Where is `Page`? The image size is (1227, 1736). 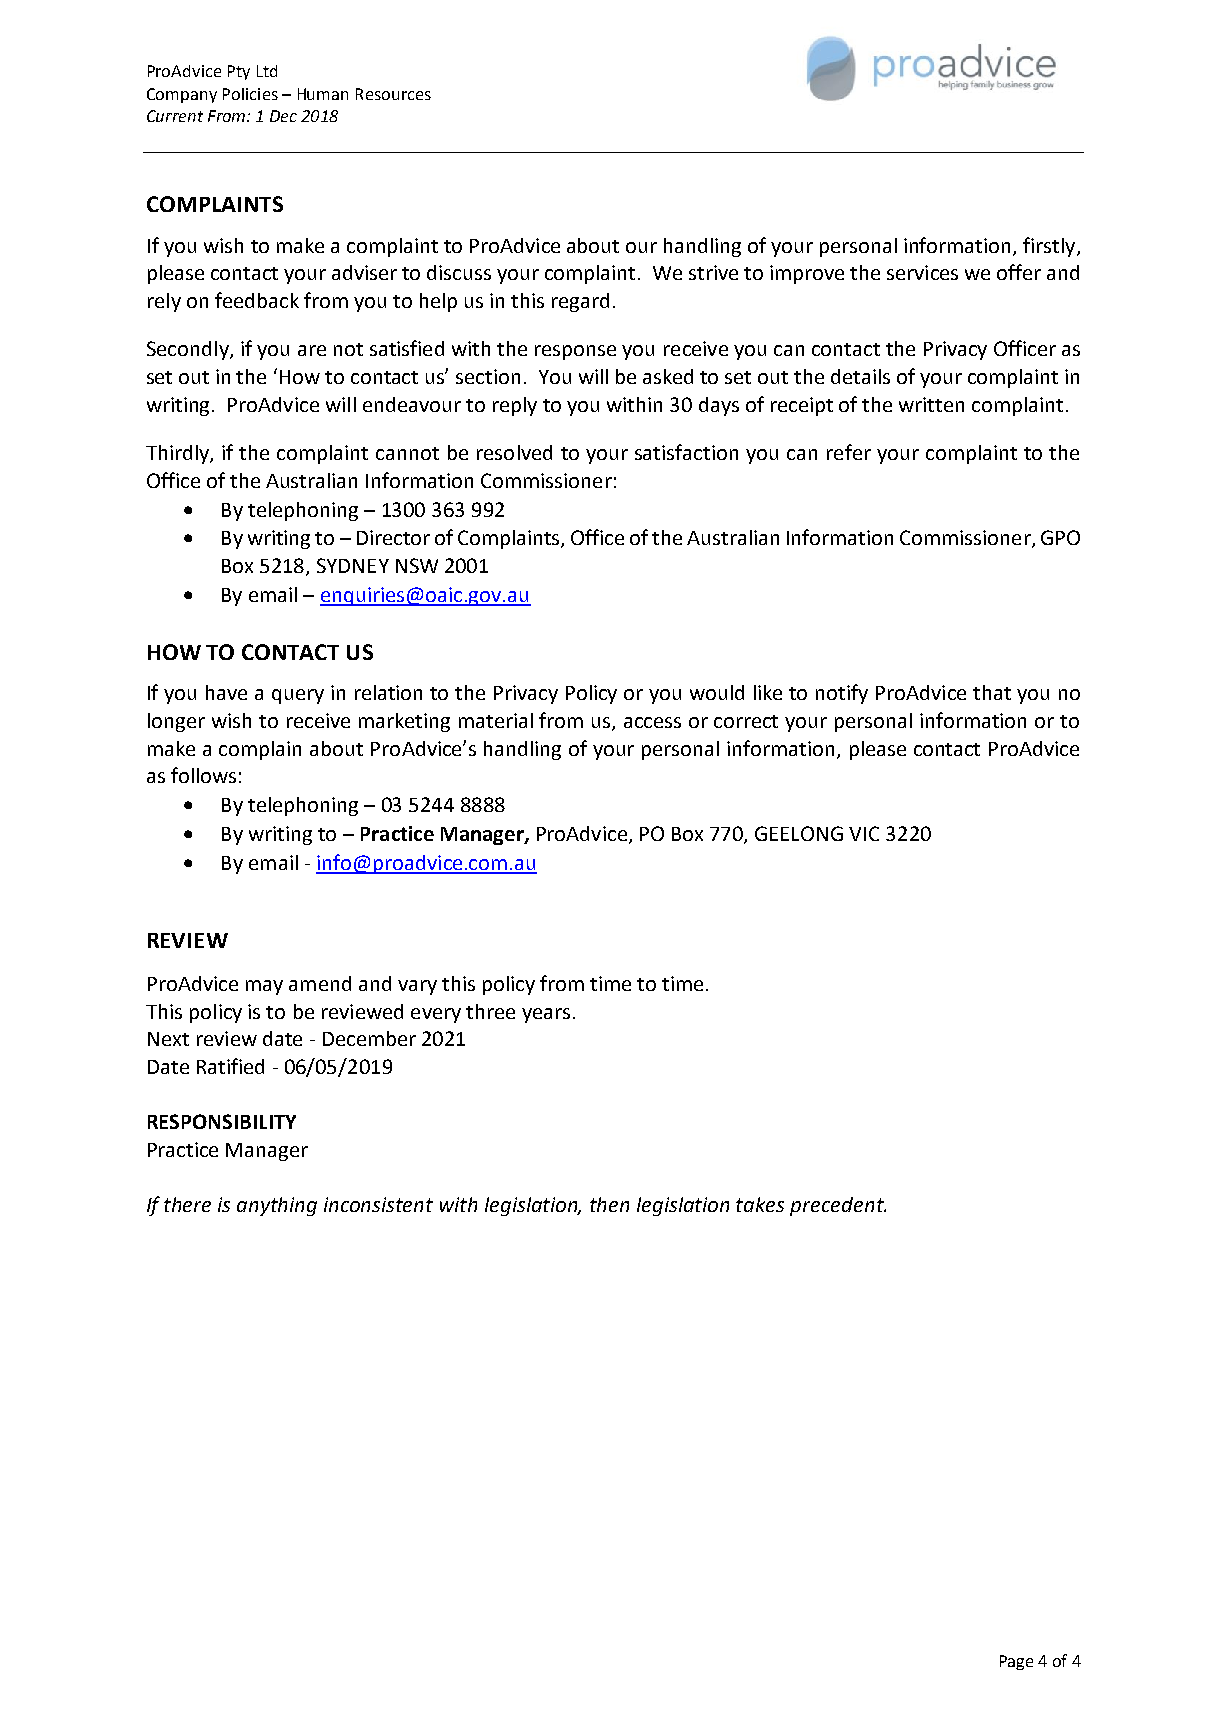 Page is located at coordinates (1016, 1662).
